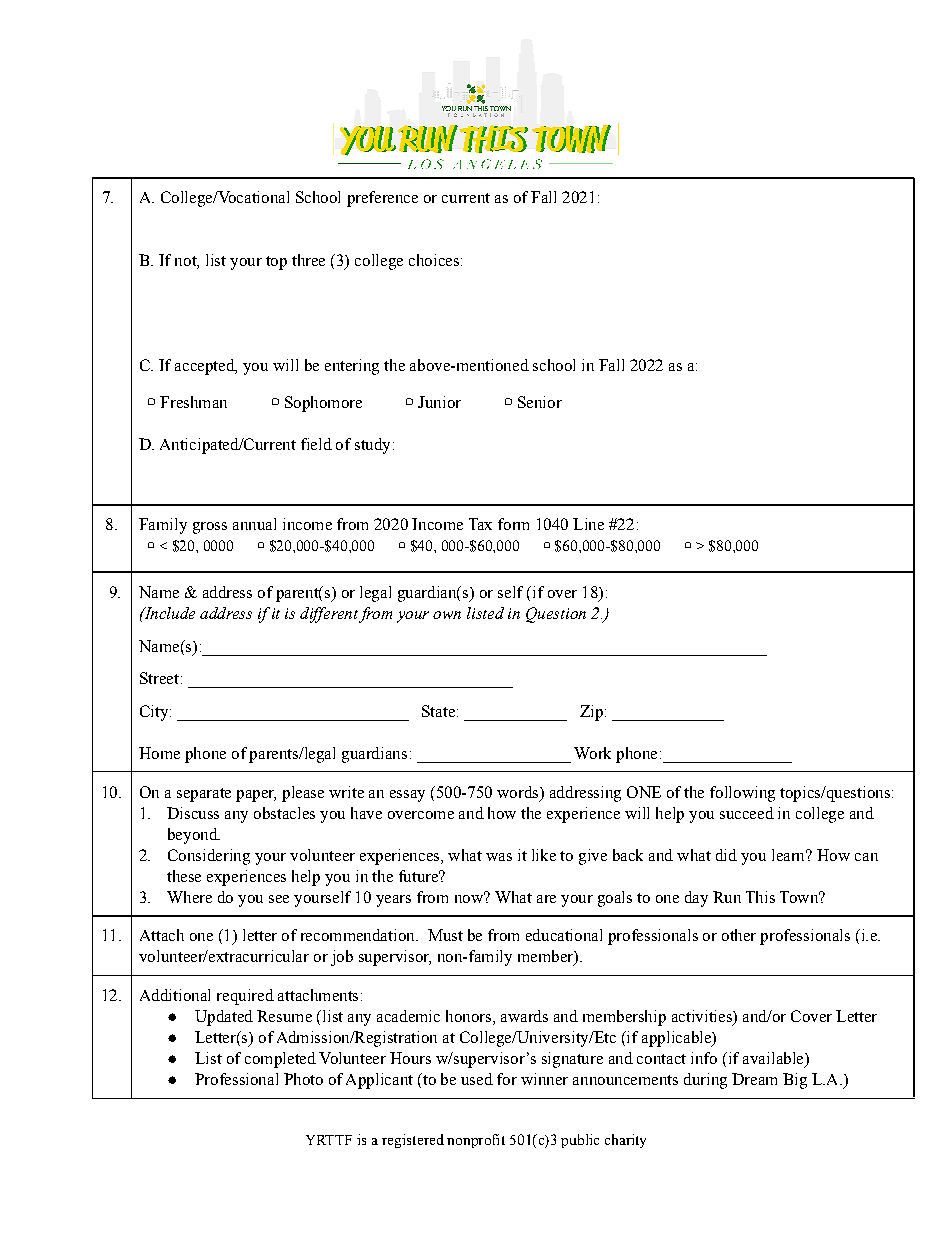 The width and height of the document is (952, 1233). I want to click on Zip, so click(591, 713).
